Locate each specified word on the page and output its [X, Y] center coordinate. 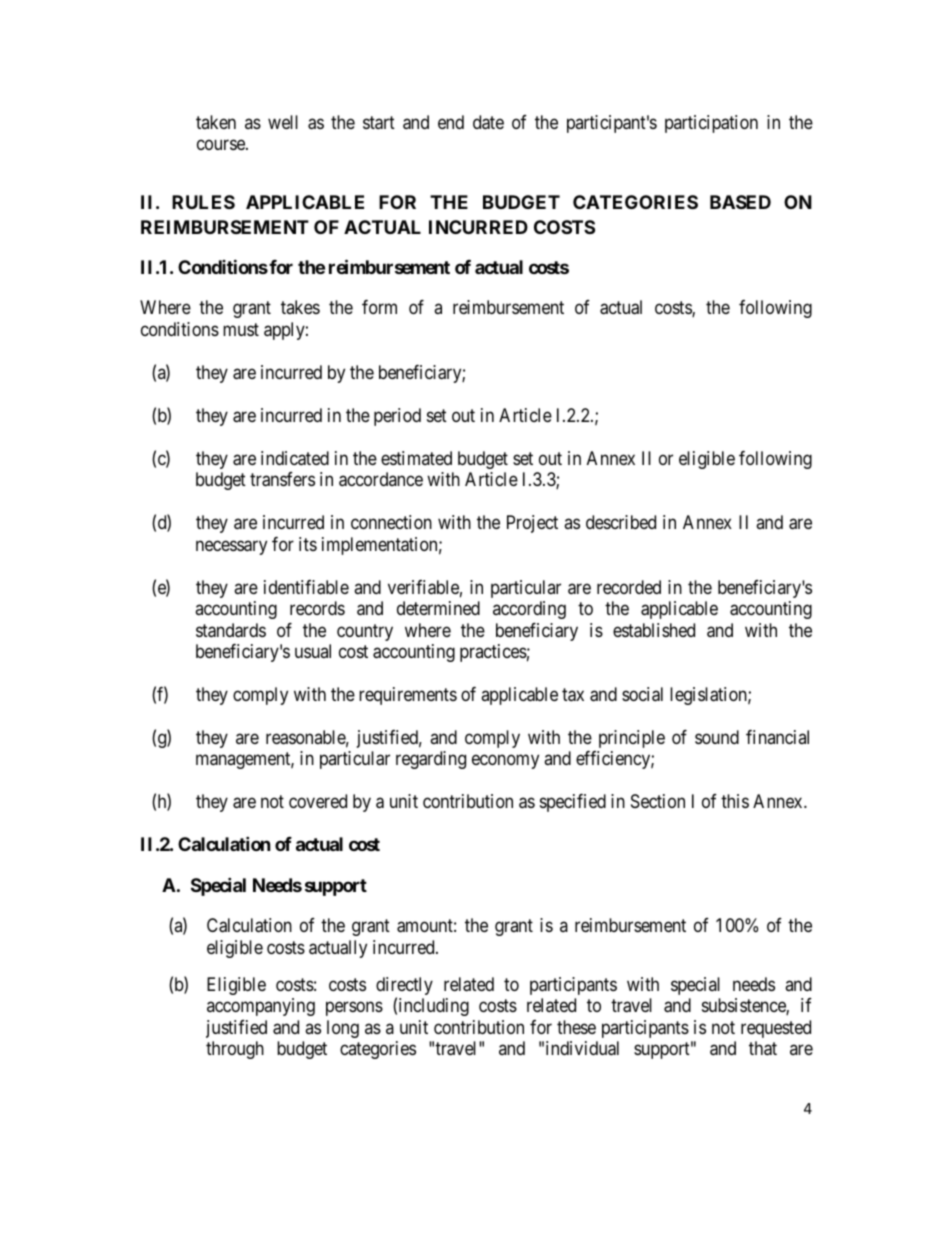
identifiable [306, 587]
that [763, 1048]
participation [711, 124]
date [488, 122]
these [576, 1027]
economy [505, 762]
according [529, 610]
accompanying [261, 1007]
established [654, 630]
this [735, 801]
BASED [740, 202]
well [283, 122]
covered [318, 801]
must [241, 329]
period [397, 417]
